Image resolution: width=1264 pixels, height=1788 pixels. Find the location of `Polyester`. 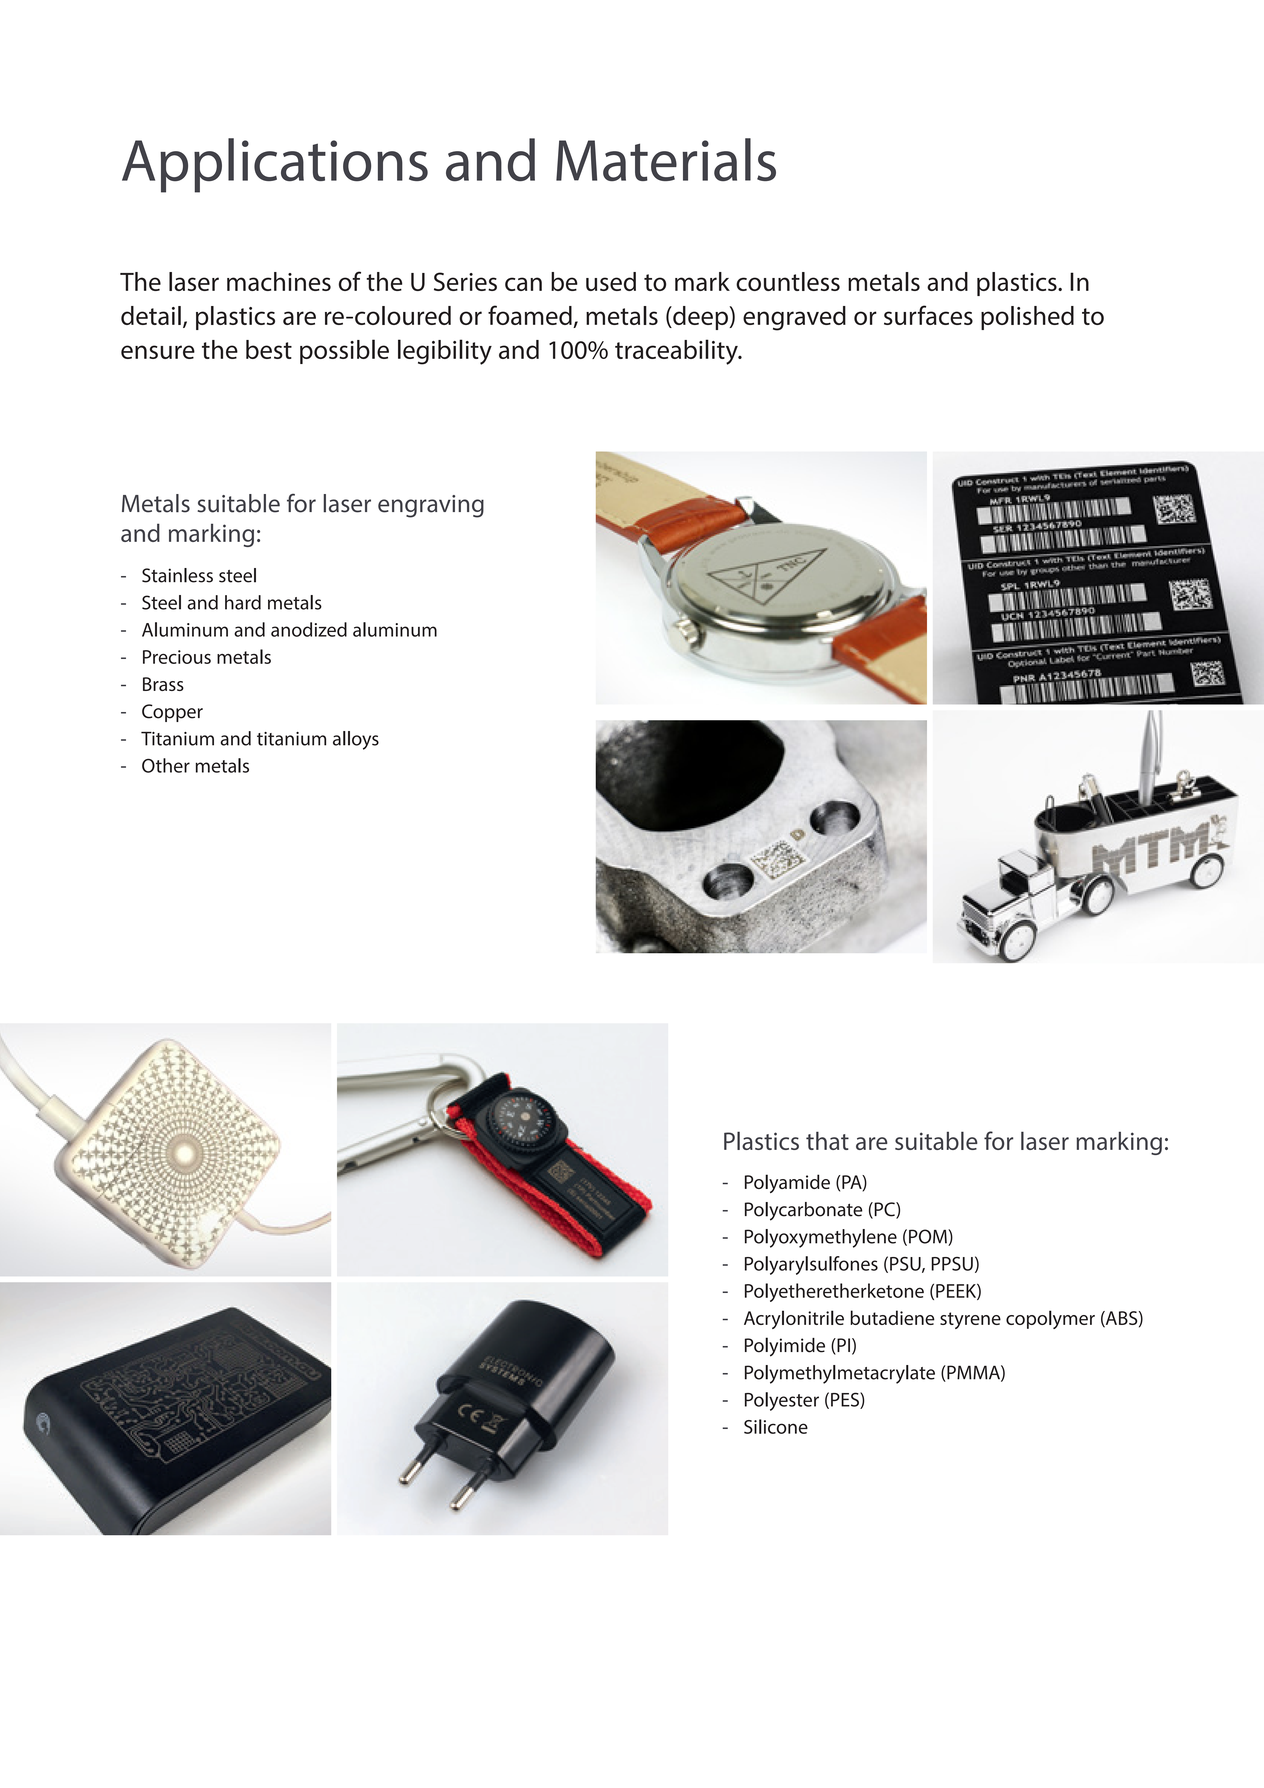

Polyester is located at coordinates (782, 1401).
